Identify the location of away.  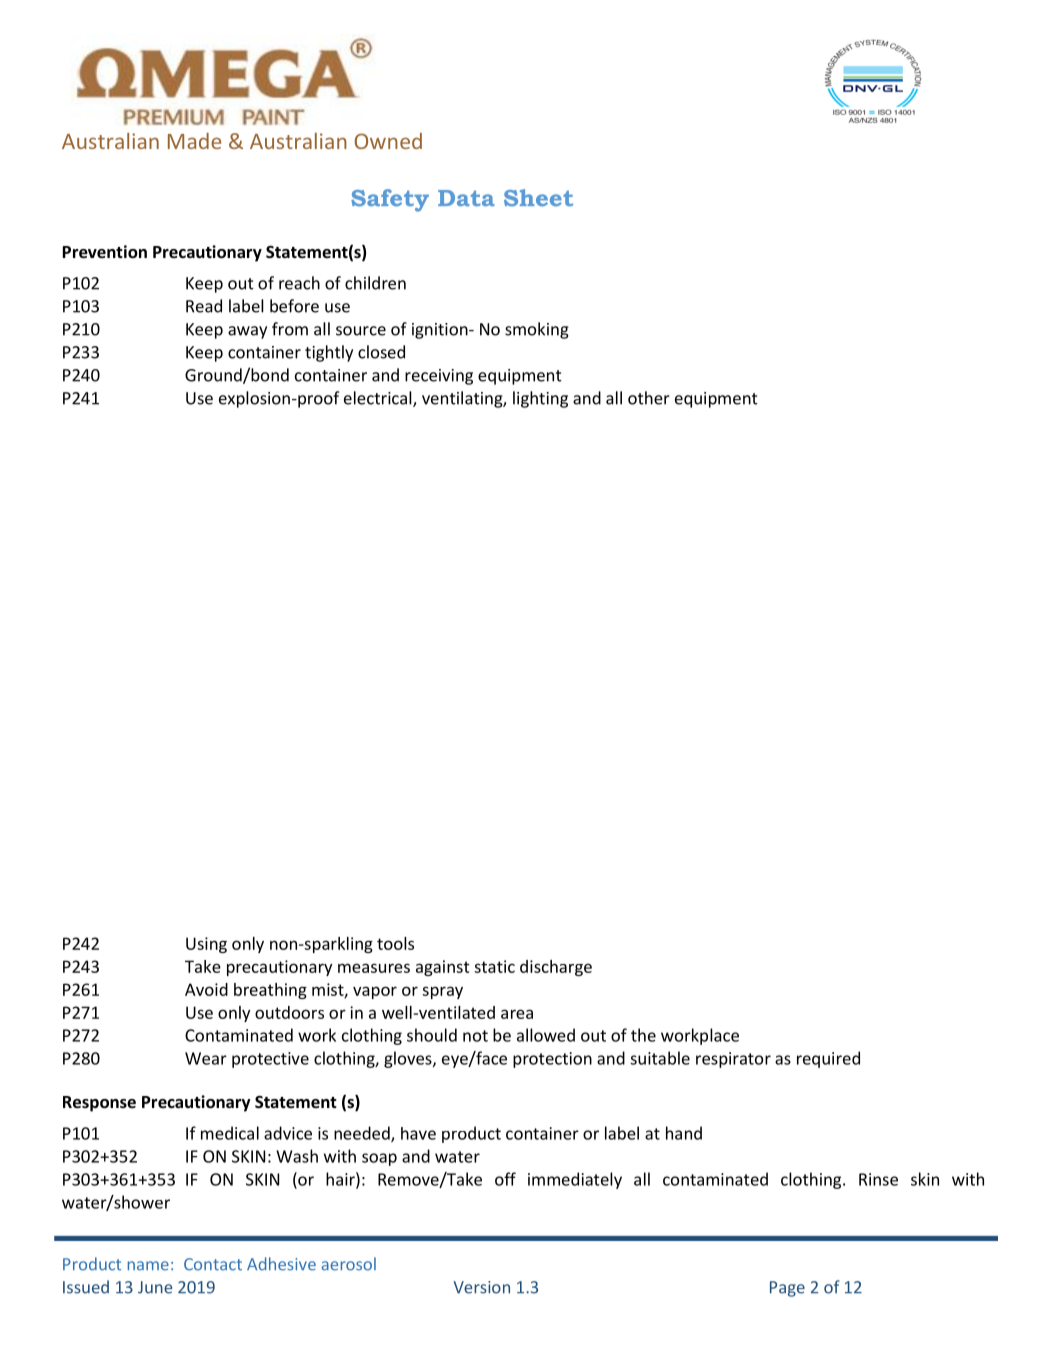
(247, 332).
